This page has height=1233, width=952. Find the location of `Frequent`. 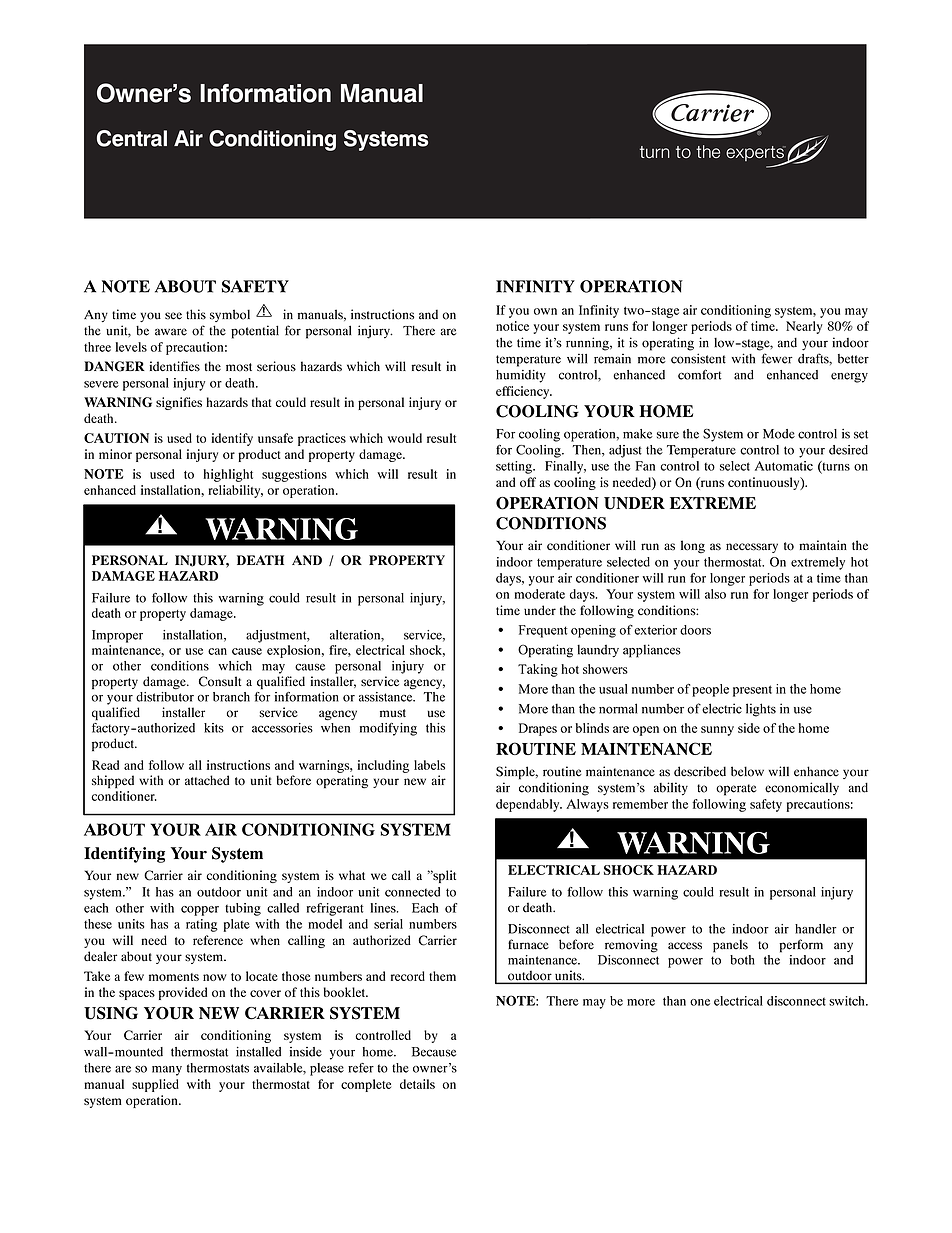

Frequent is located at coordinates (543, 631).
